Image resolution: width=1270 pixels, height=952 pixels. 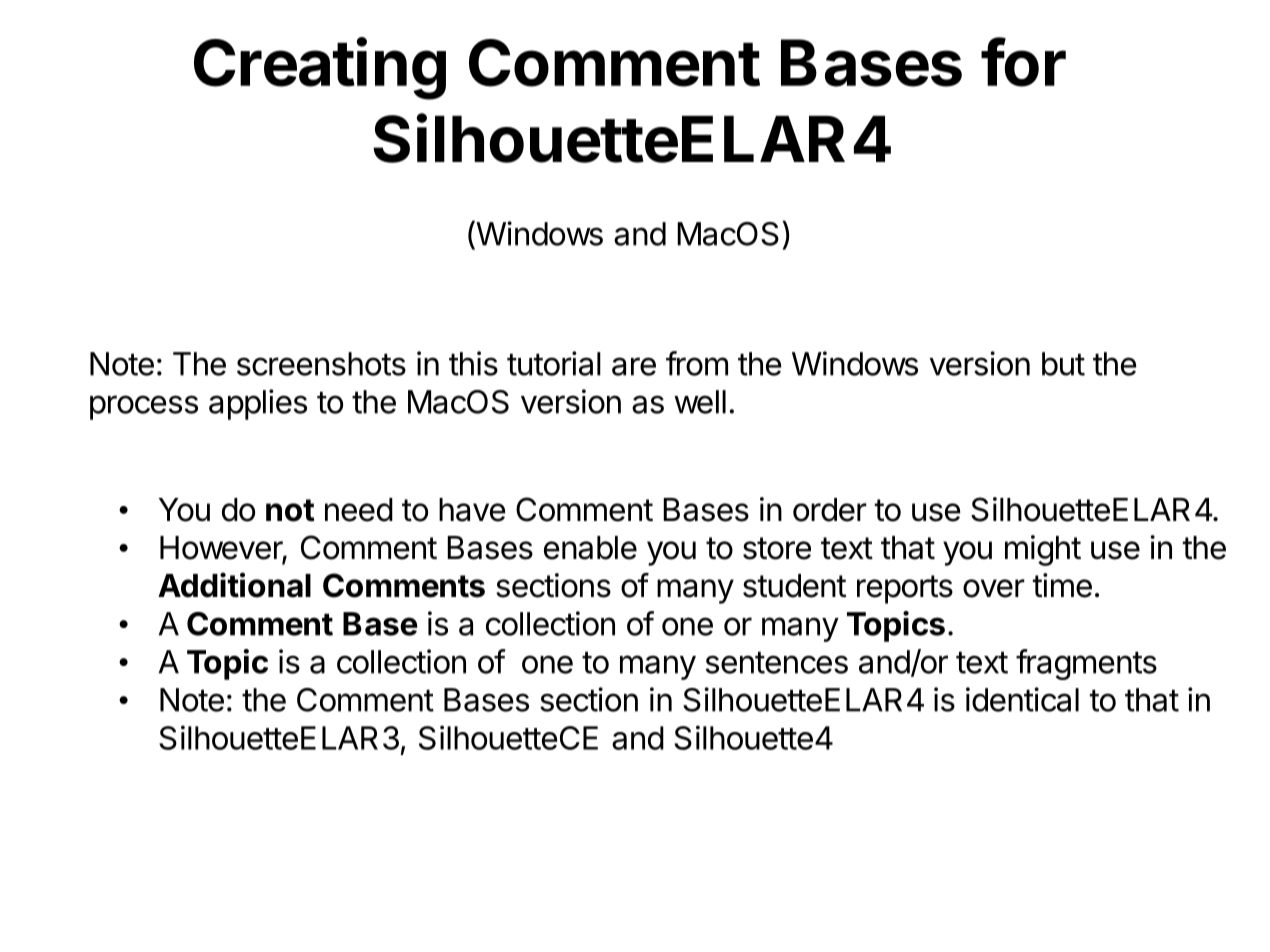 I want to click on order, so click(x=830, y=510).
